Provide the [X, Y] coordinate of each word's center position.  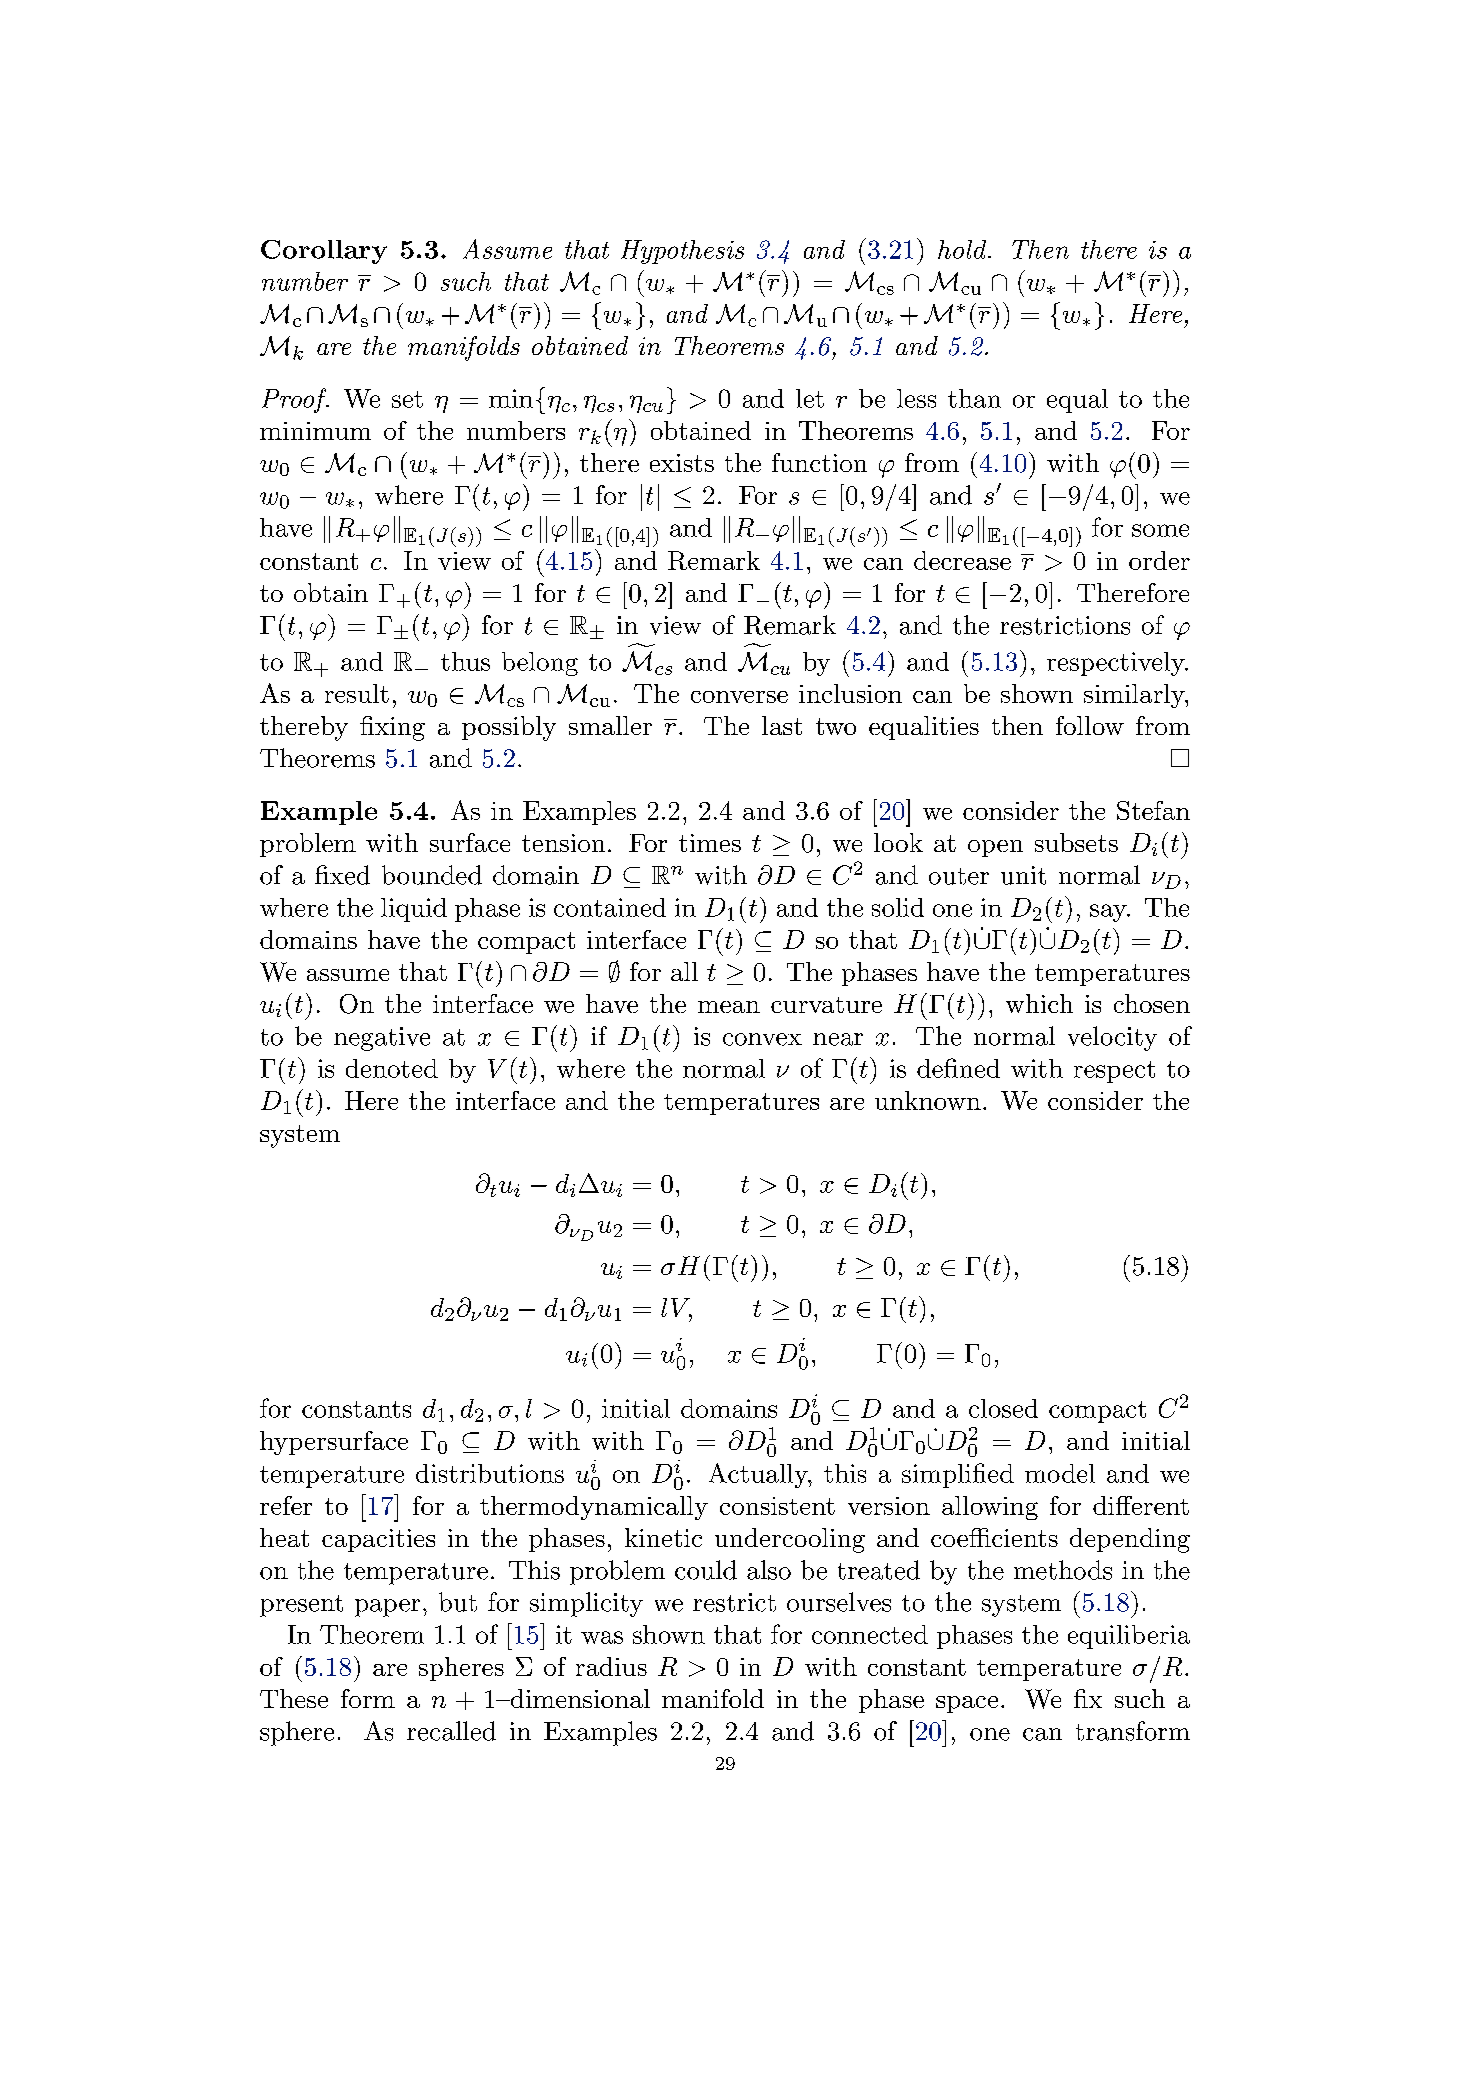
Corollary [324, 252]
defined [958, 1068]
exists [682, 463]
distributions [490, 1473]
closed [1003, 1408]
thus [465, 661]
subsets [1076, 842]
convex [762, 1039]
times [710, 843]
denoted [392, 1068]
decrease [962, 560]
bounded [432, 875]
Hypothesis [682, 252]
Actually [759, 1475]
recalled [451, 1731]
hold [963, 249]
